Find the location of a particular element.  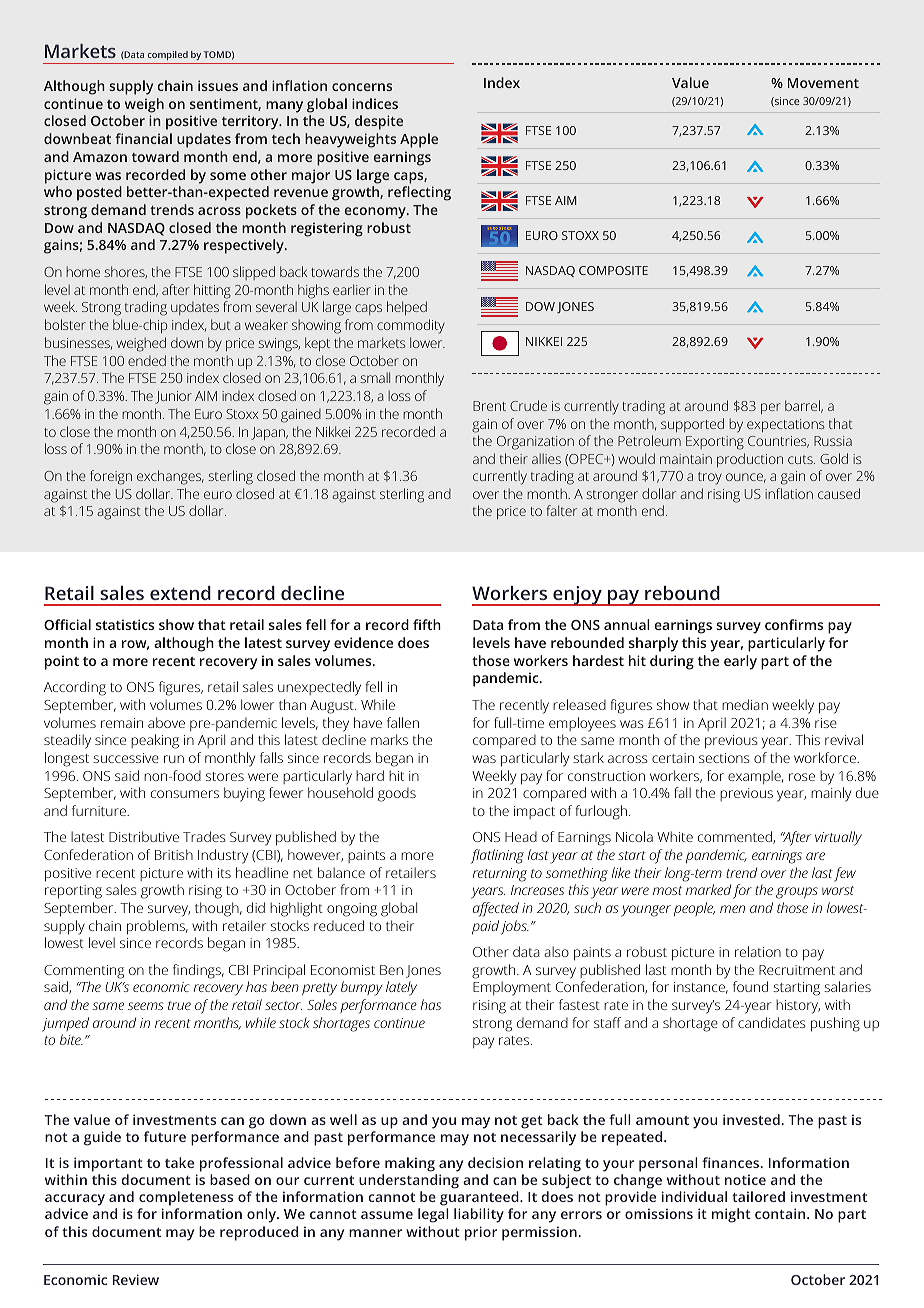

Review is located at coordinates (136, 1279).
